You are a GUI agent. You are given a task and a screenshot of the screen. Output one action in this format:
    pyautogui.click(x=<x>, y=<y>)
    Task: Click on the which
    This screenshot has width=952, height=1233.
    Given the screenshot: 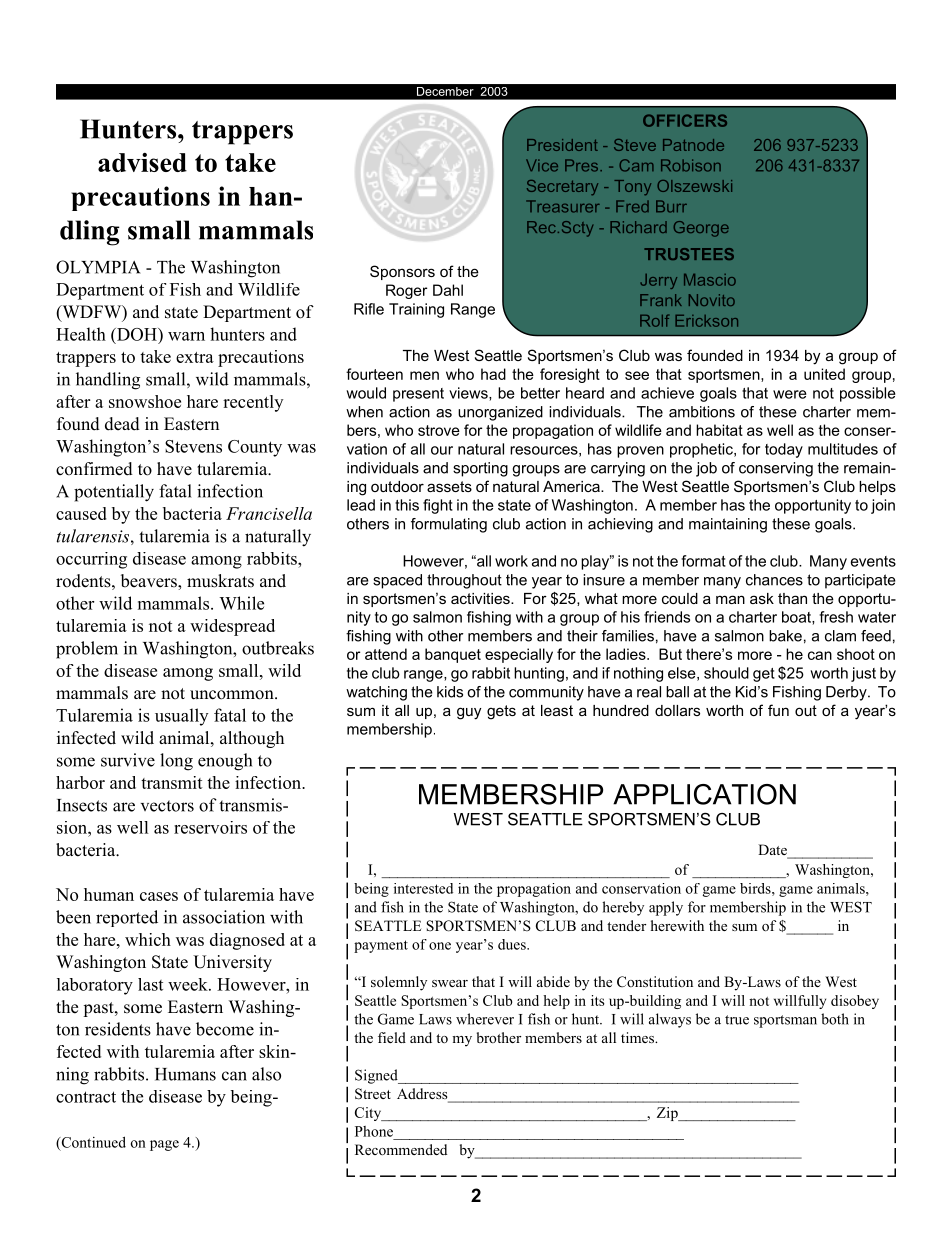 What is the action you would take?
    pyautogui.click(x=148, y=939)
